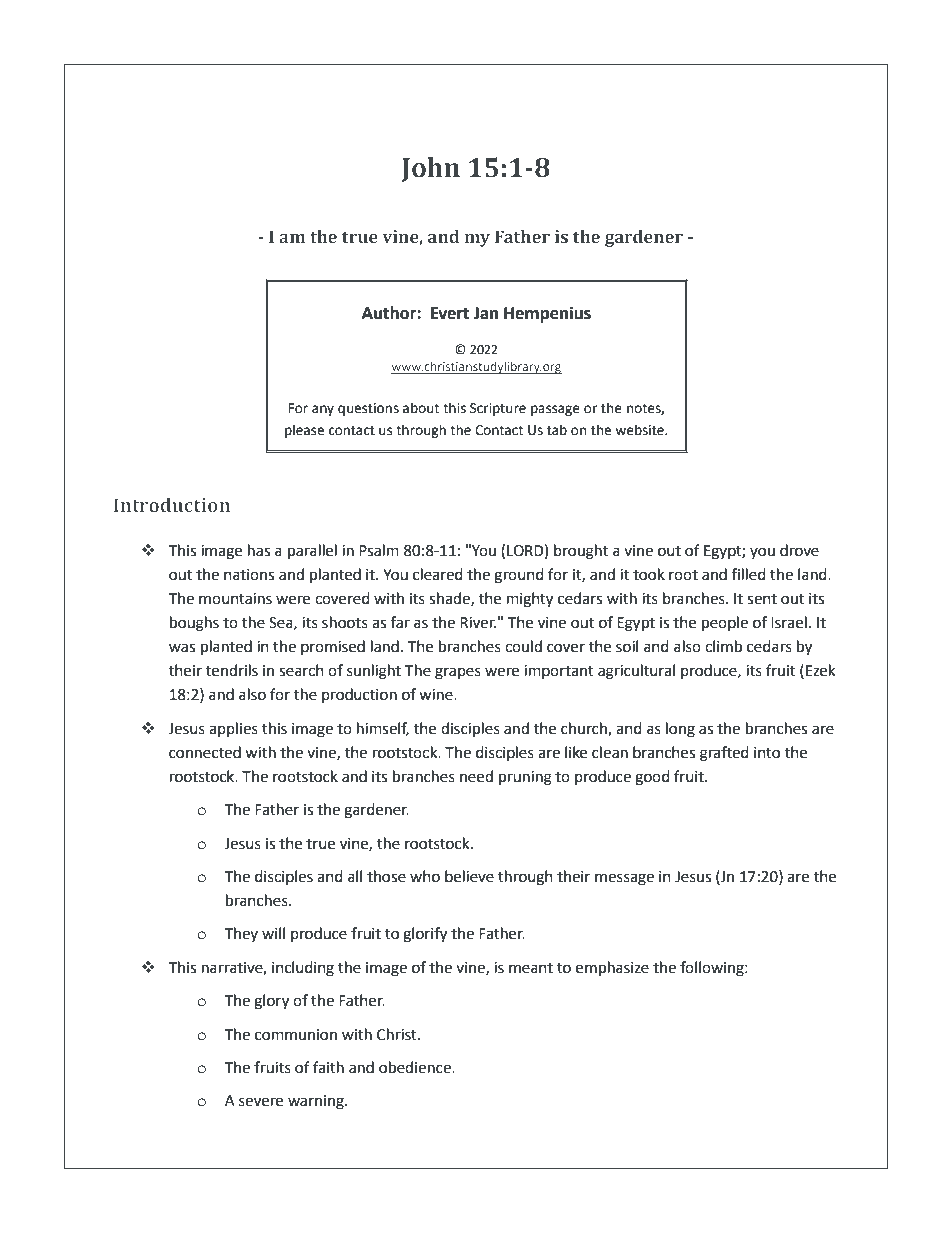  What do you see at coordinates (478, 623) in the screenshot?
I see `River` at bounding box center [478, 623].
